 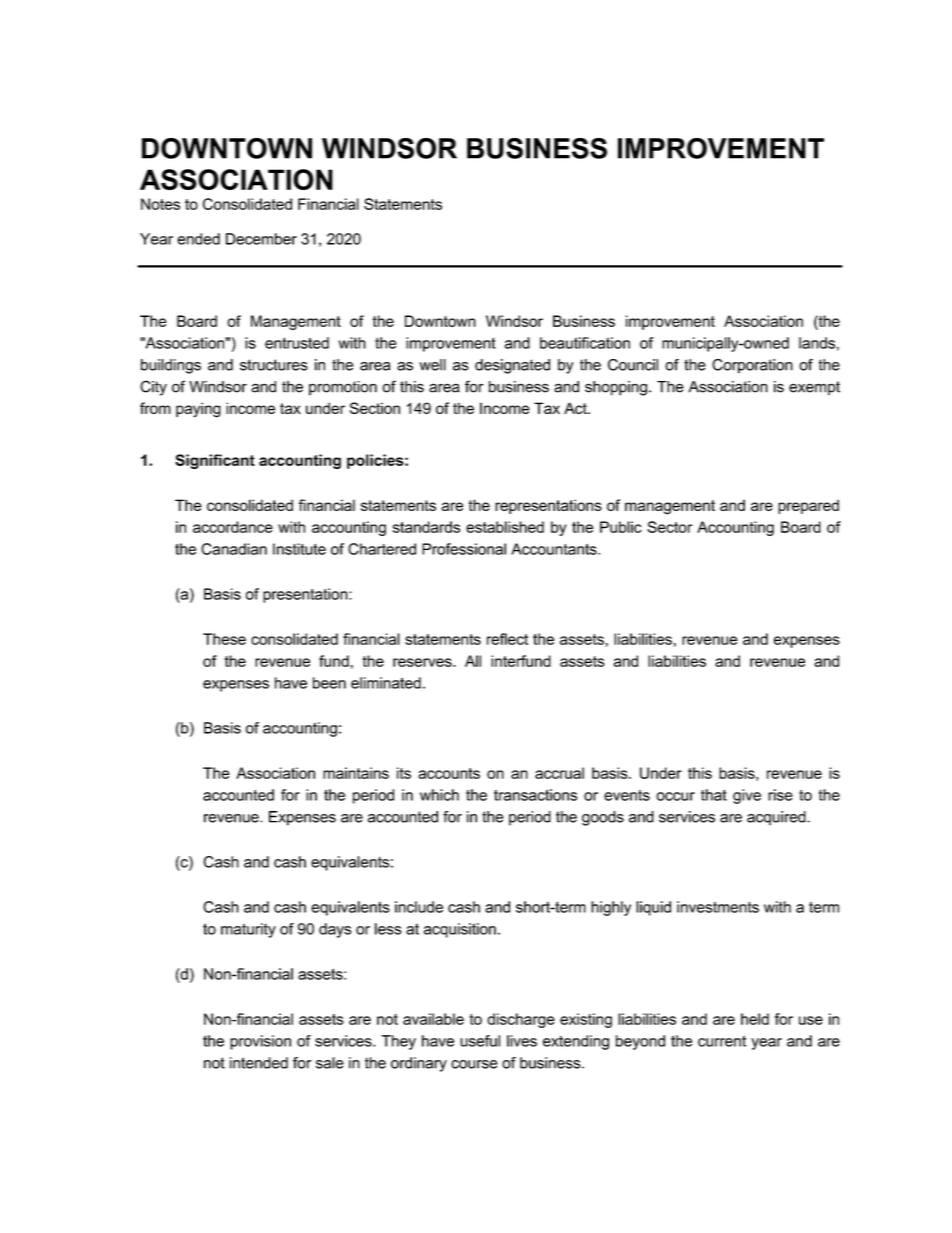 What do you see at coordinates (224, 639) in the page?
I see `These` at bounding box center [224, 639].
